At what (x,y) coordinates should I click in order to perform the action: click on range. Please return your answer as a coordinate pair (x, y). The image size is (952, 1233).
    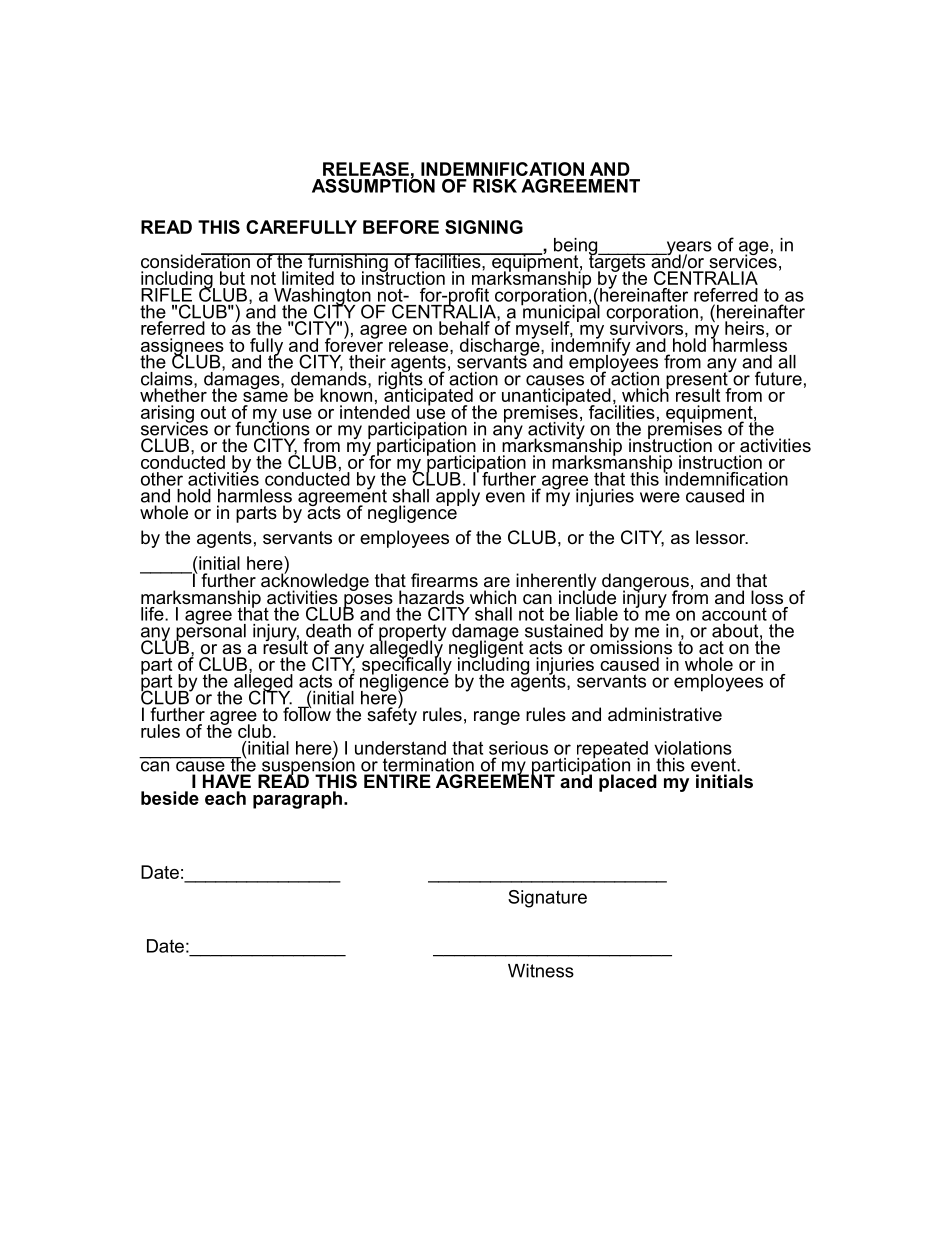
    Looking at the image, I should click on (497, 718).
